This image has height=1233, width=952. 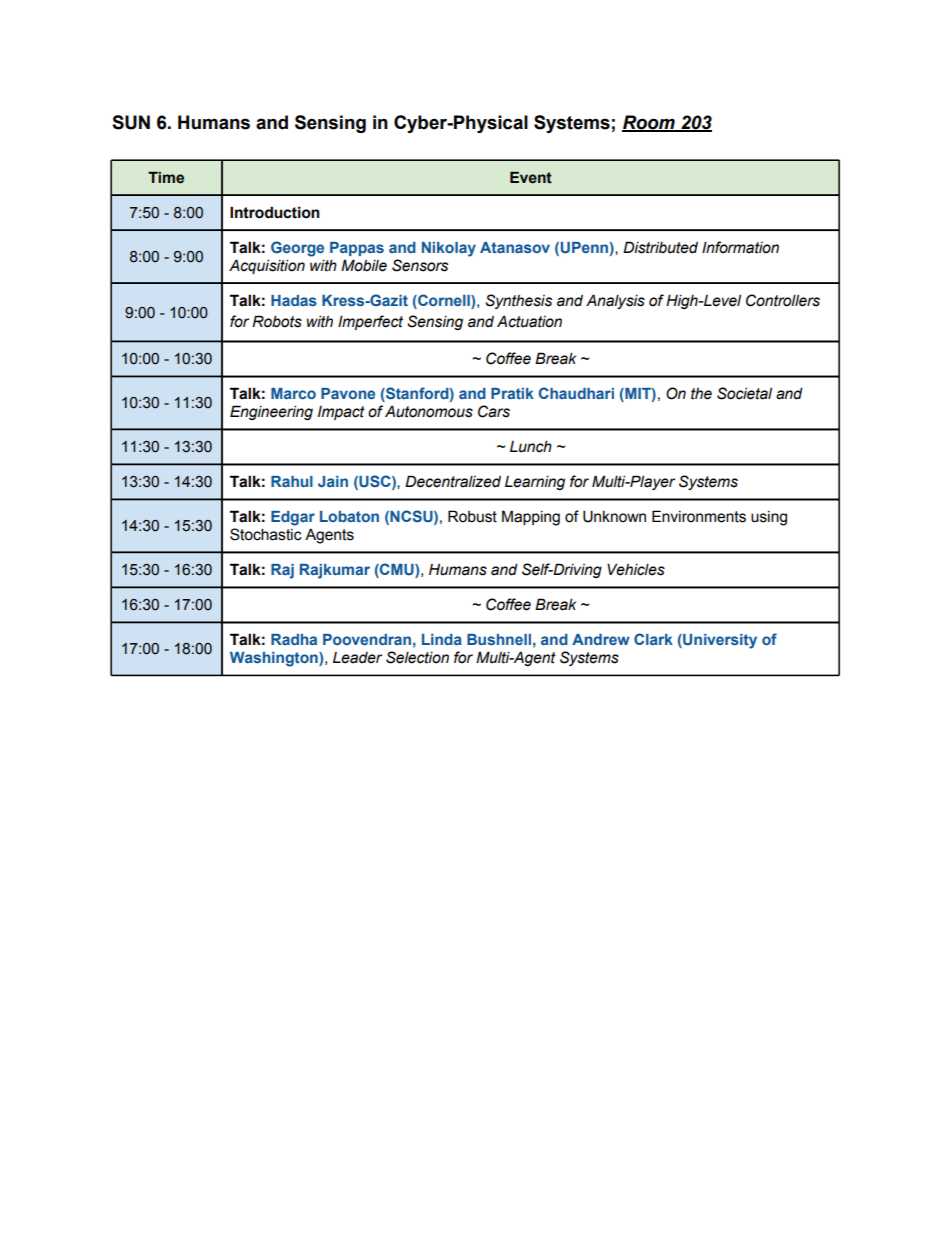 I want to click on Room, so click(x=649, y=123).
